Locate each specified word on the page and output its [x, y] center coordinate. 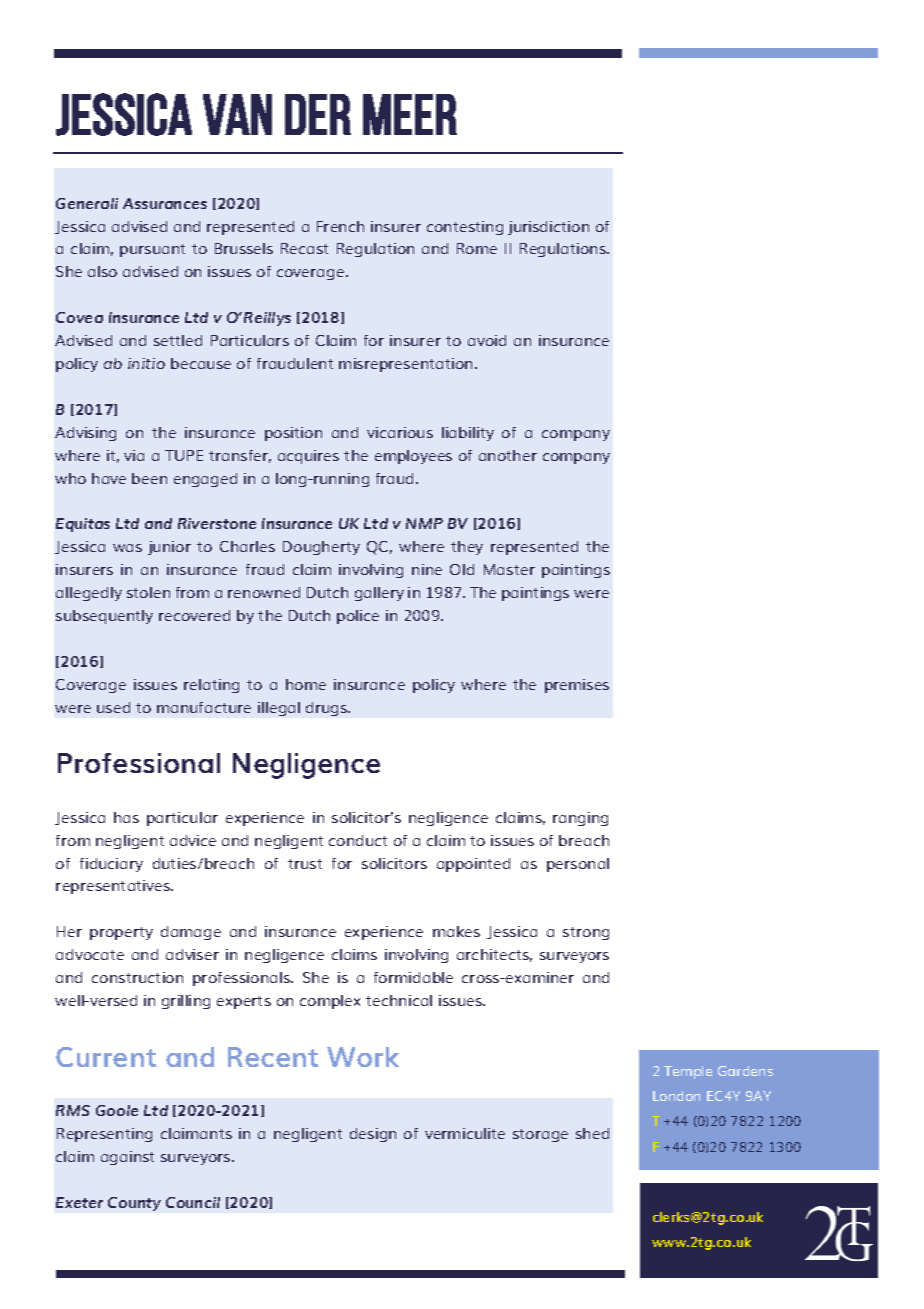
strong [586, 933]
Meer [410, 114]
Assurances [165, 203]
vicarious [400, 432]
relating [211, 686]
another [508, 455]
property [121, 933]
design [373, 1135]
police [358, 617]
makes [456, 931]
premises [577, 686]
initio [146, 363]
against [127, 1158]
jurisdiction [548, 228]
